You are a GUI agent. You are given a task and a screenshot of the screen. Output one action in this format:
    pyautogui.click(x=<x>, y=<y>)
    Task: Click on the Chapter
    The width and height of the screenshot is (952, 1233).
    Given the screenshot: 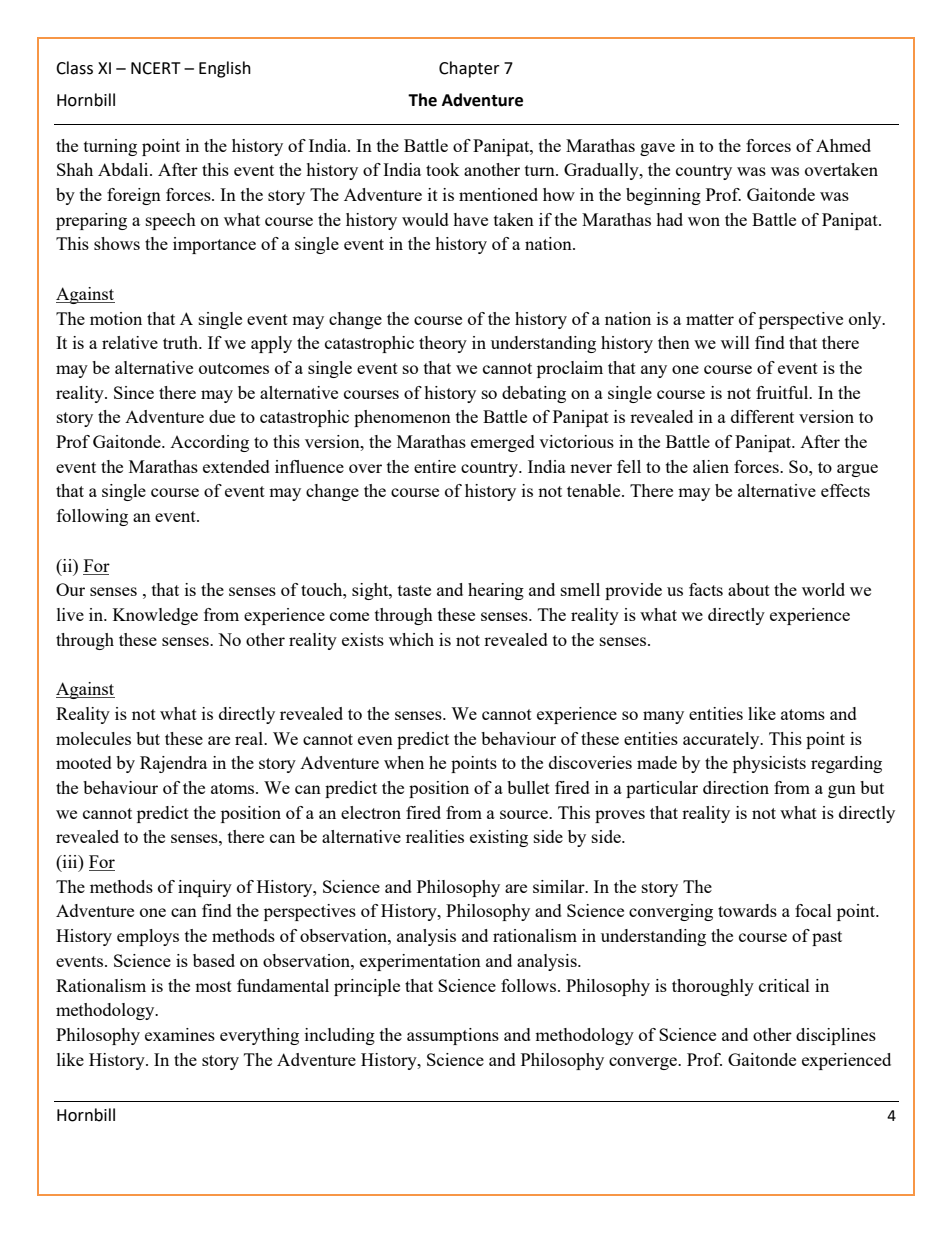 What is the action you would take?
    pyautogui.click(x=469, y=69)
